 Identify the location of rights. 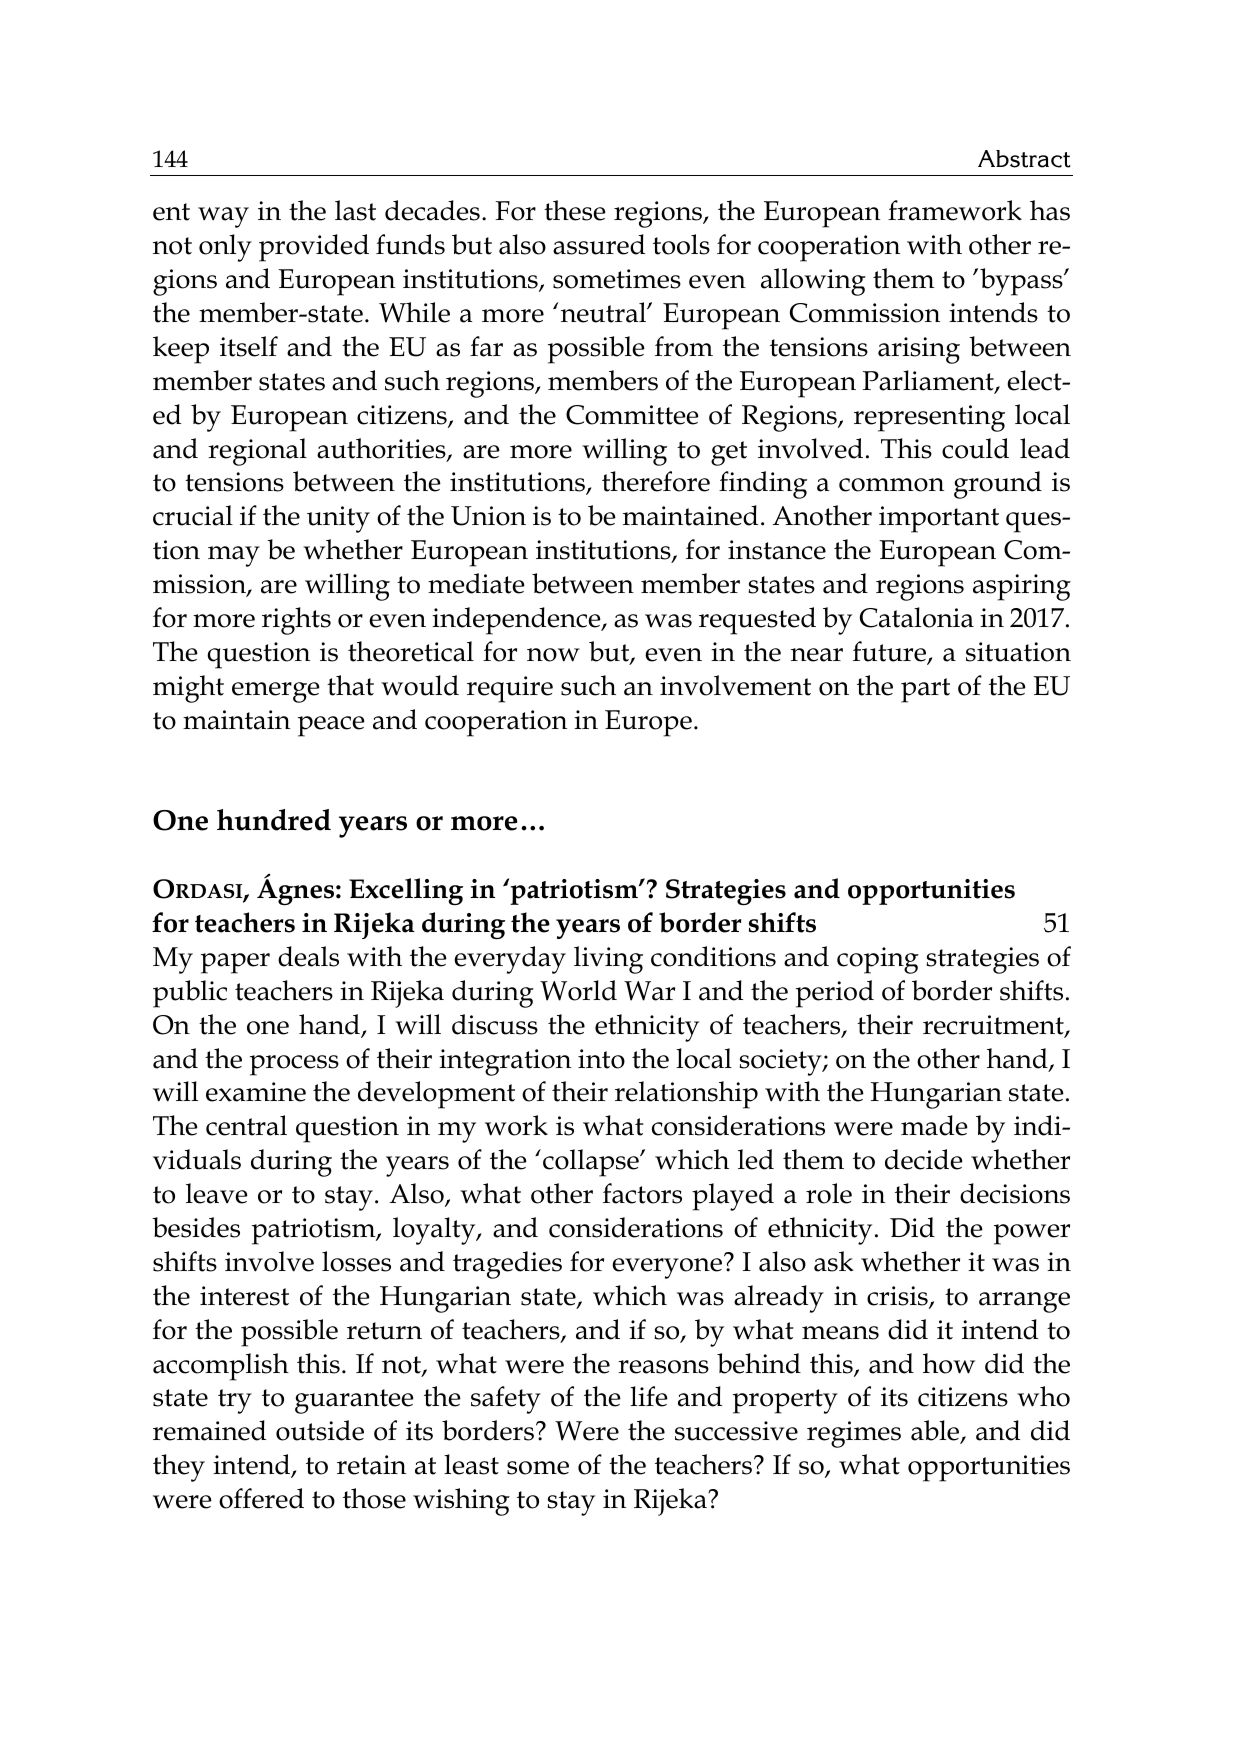
(296, 621).
